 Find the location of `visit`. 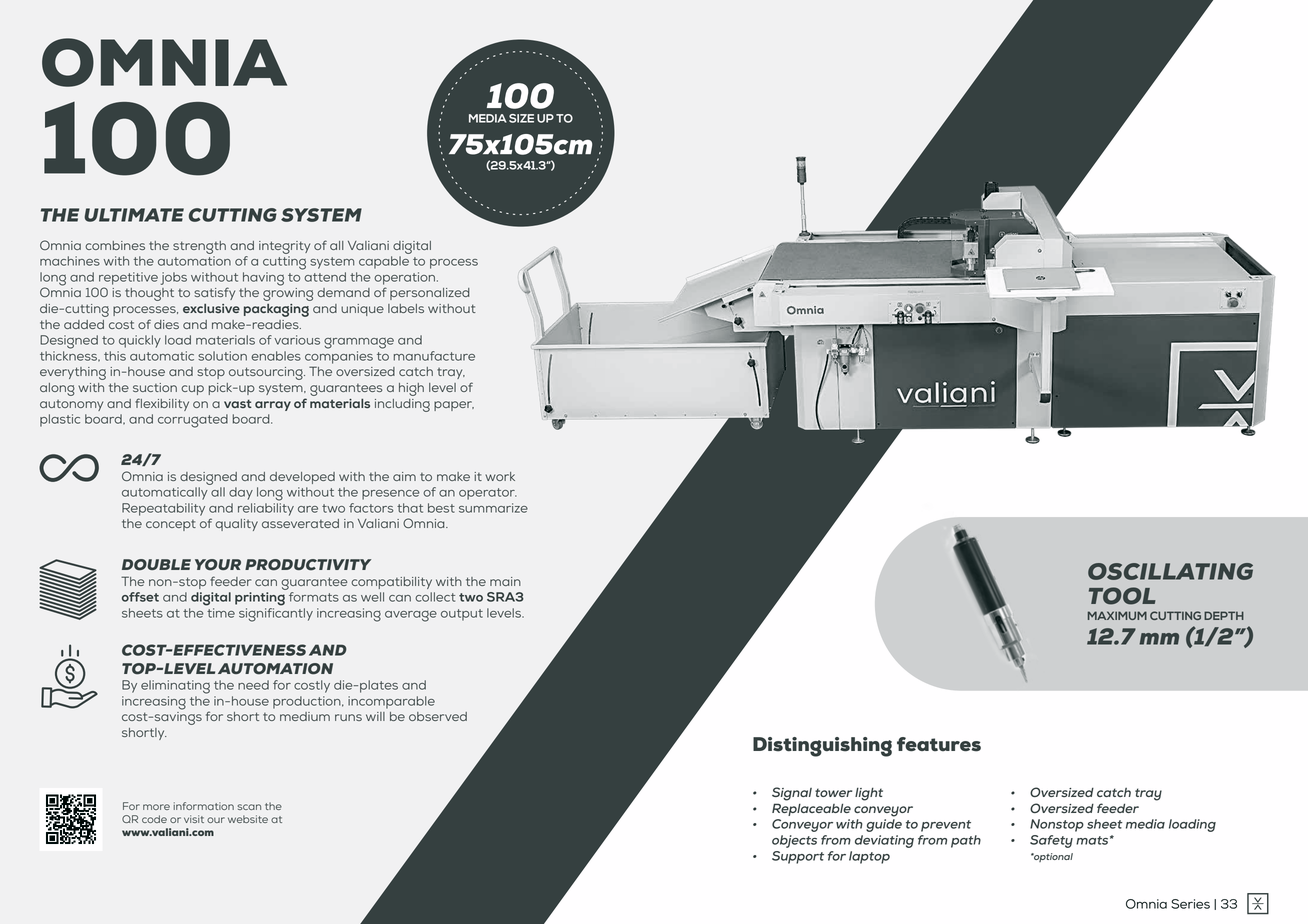

visit is located at coordinates (194, 819).
